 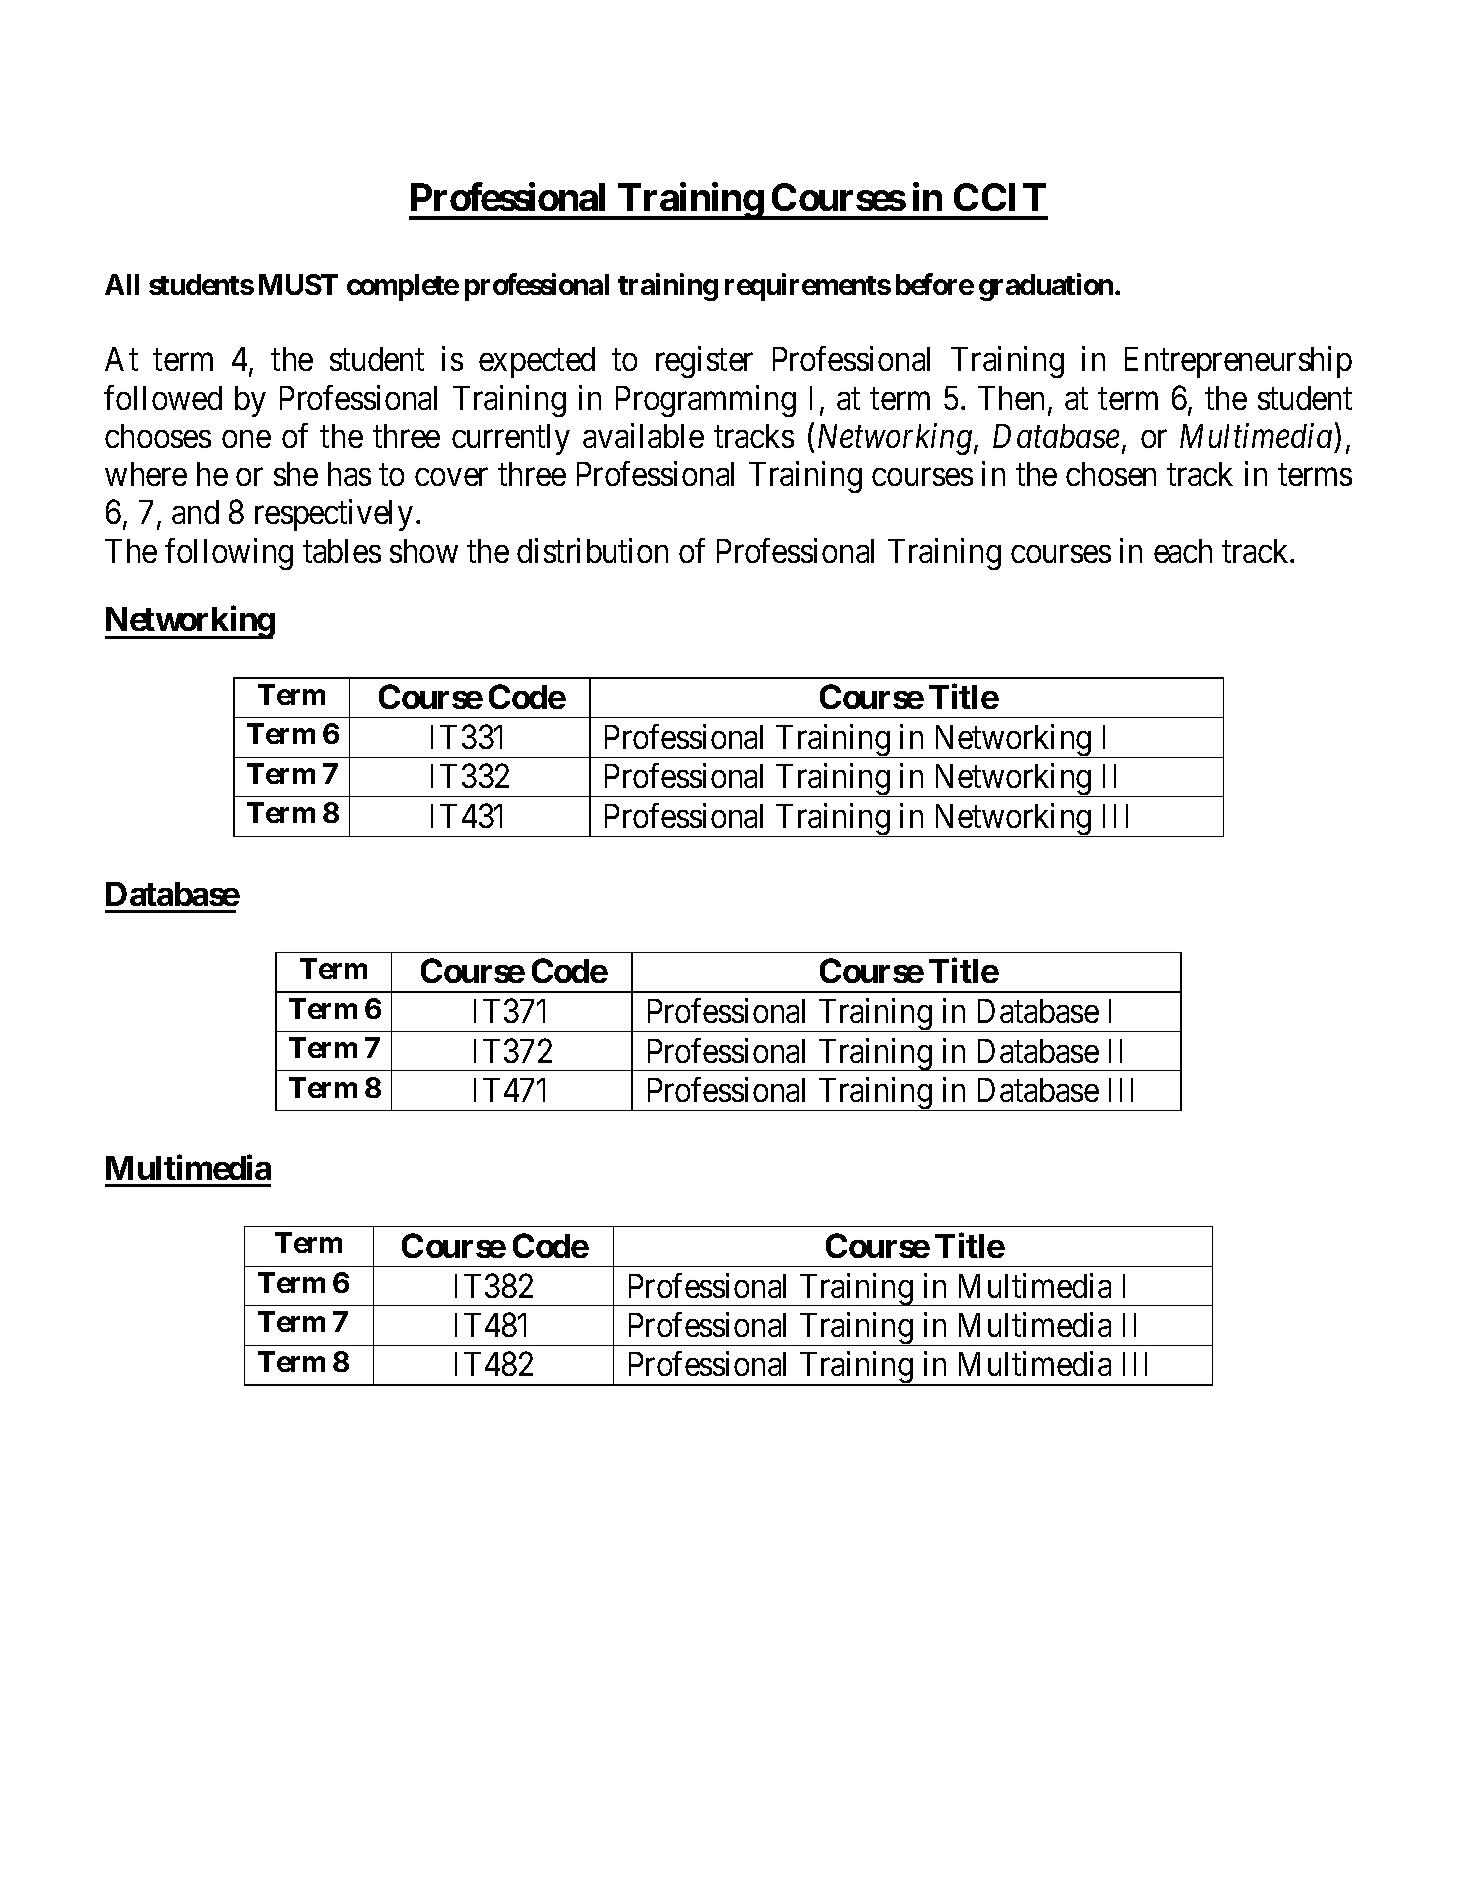 I want to click on available, so click(x=643, y=435).
